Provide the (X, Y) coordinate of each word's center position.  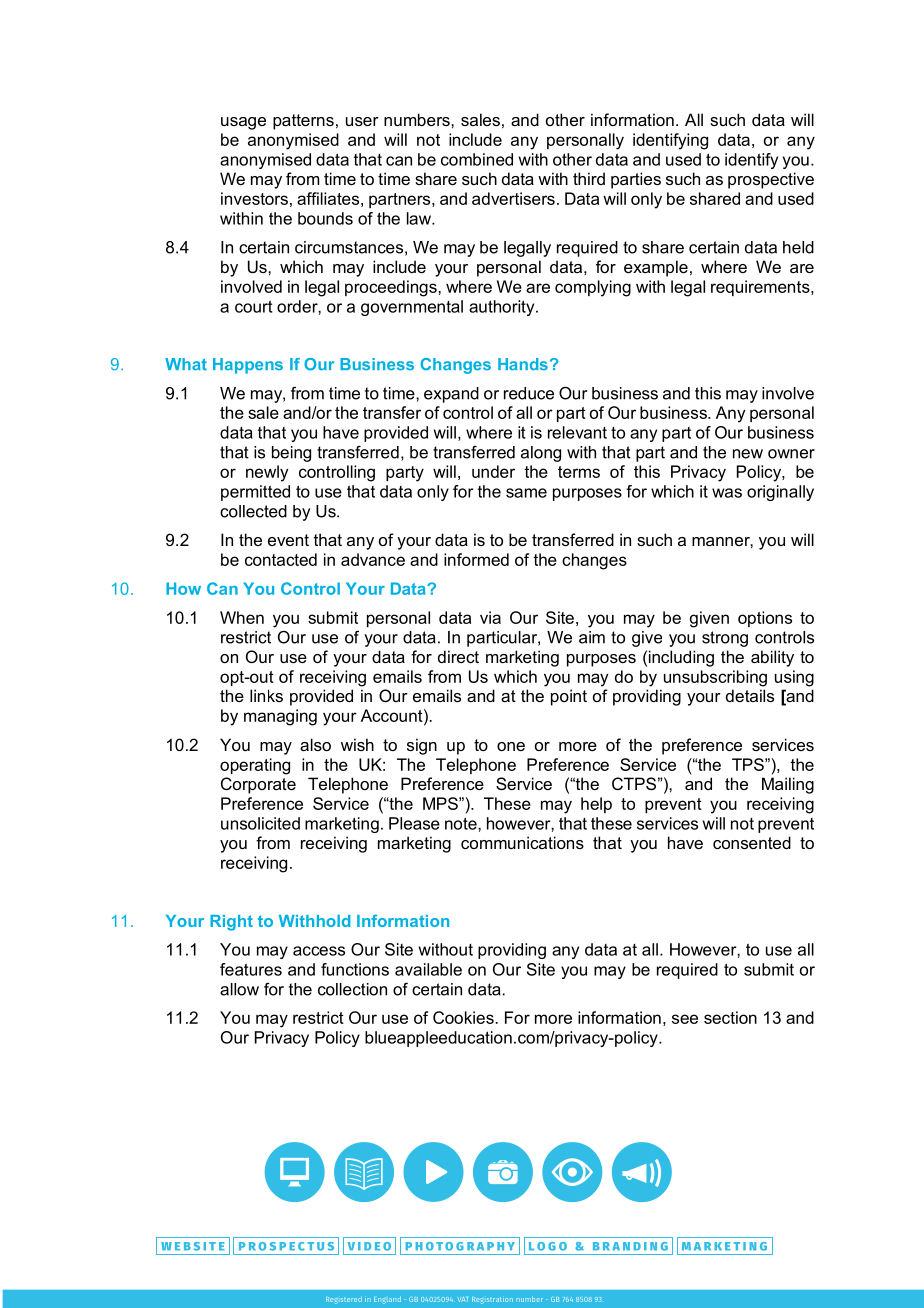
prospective (771, 180)
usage (243, 123)
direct (458, 656)
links (266, 695)
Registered (344, 1300)
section (730, 1017)
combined (477, 159)
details (750, 695)
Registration (492, 1300)
